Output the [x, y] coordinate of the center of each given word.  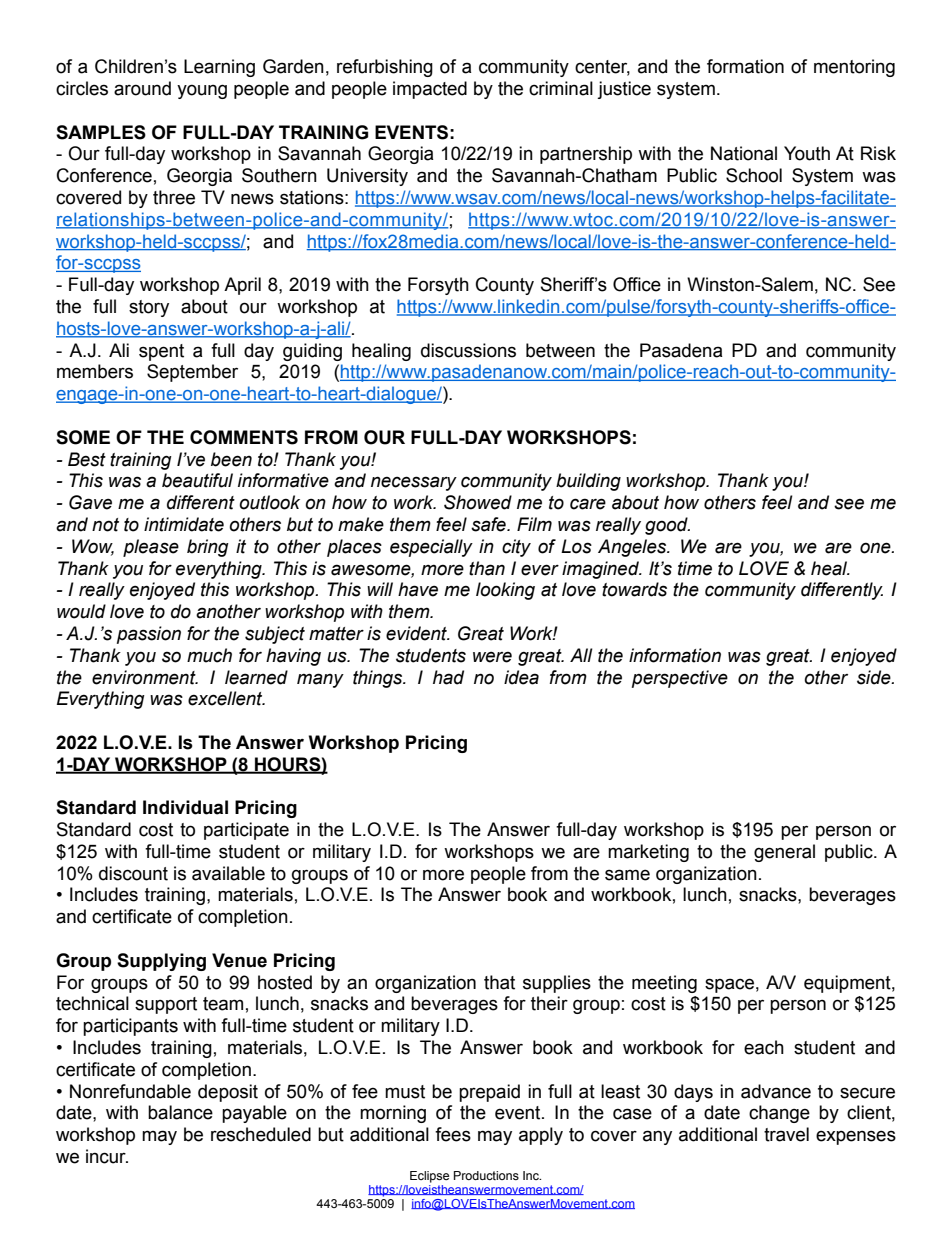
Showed [478, 502]
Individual [185, 807]
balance [180, 1112]
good [667, 526]
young [202, 91]
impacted [430, 90]
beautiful [197, 480]
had [448, 677]
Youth [807, 153]
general [784, 853]
